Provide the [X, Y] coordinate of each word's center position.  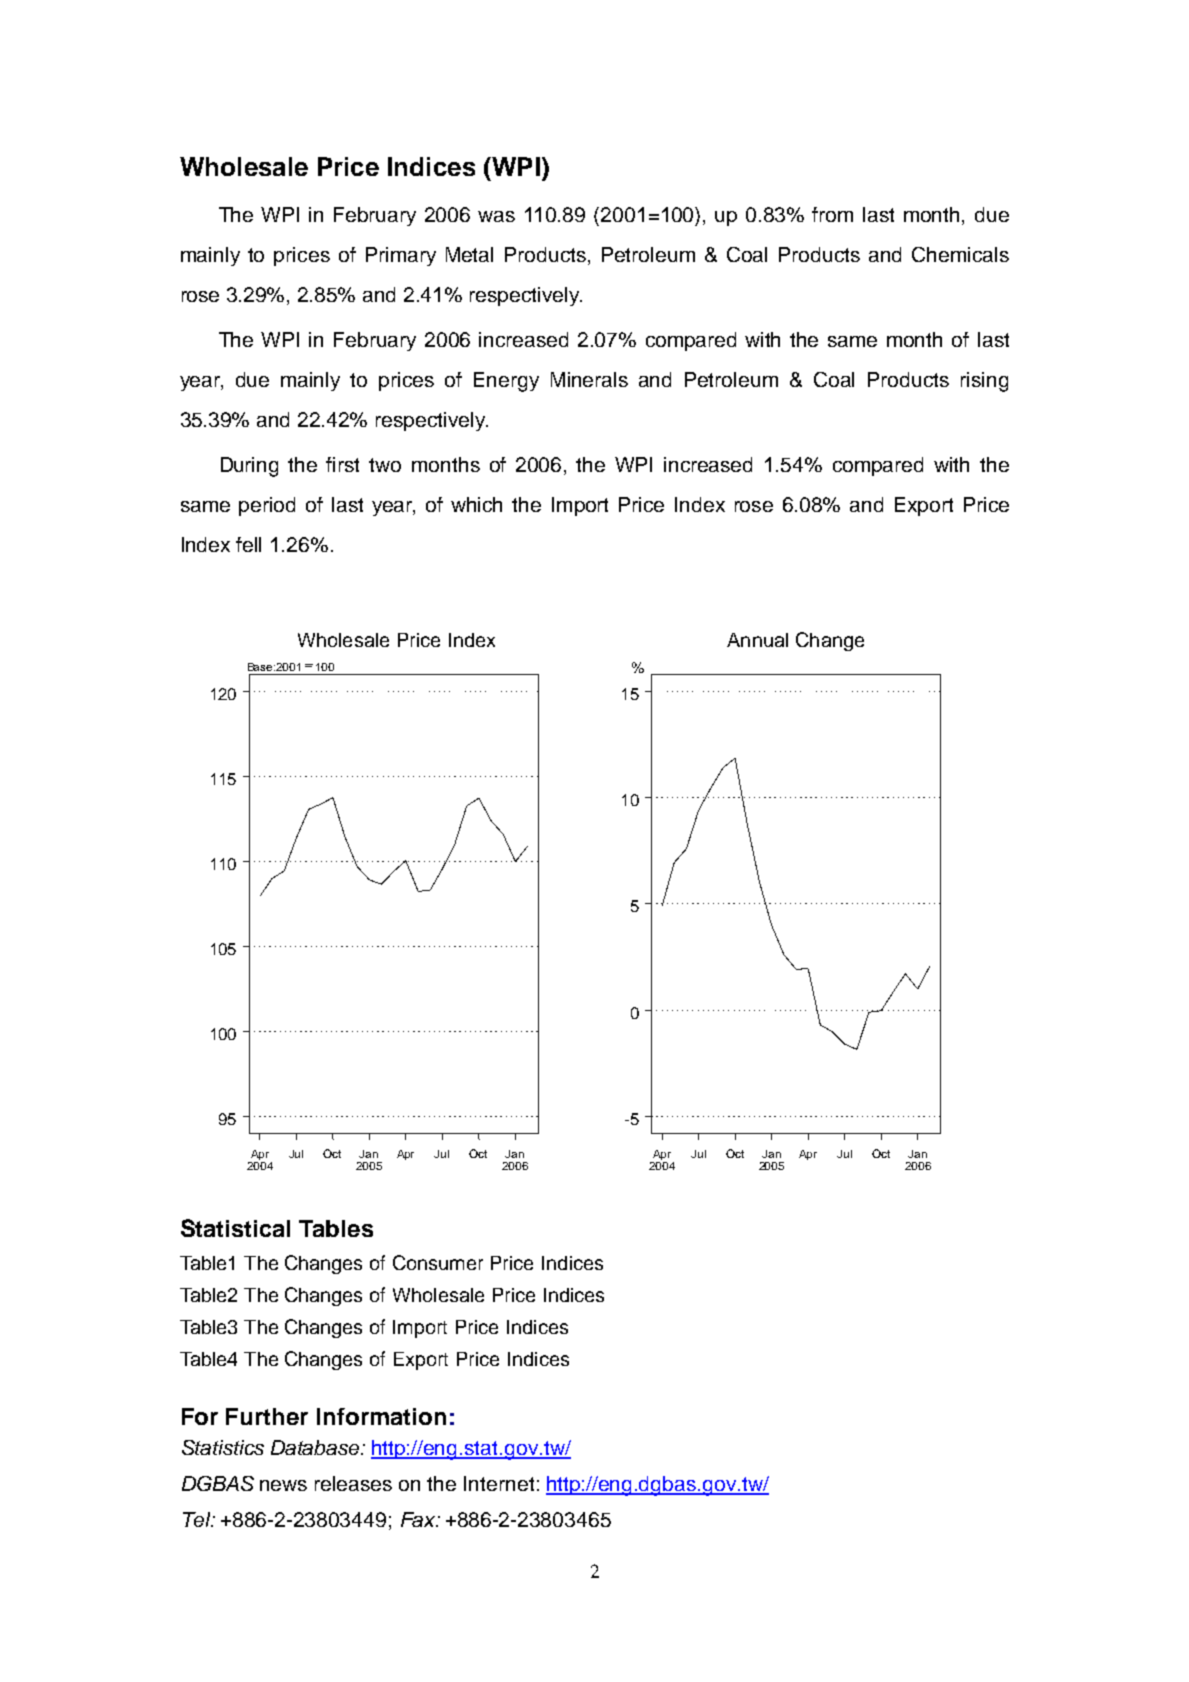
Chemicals [960, 254]
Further [267, 1416]
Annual [757, 640]
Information [381, 1416]
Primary [401, 256]
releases [353, 1483]
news [283, 1485]
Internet [499, 1483]
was [496, 216]
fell [248, 544]
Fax [419, 1519]
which [476, 504]
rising [984, 382]
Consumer [438, 1262]
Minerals [589, 379]
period [267, 506]
